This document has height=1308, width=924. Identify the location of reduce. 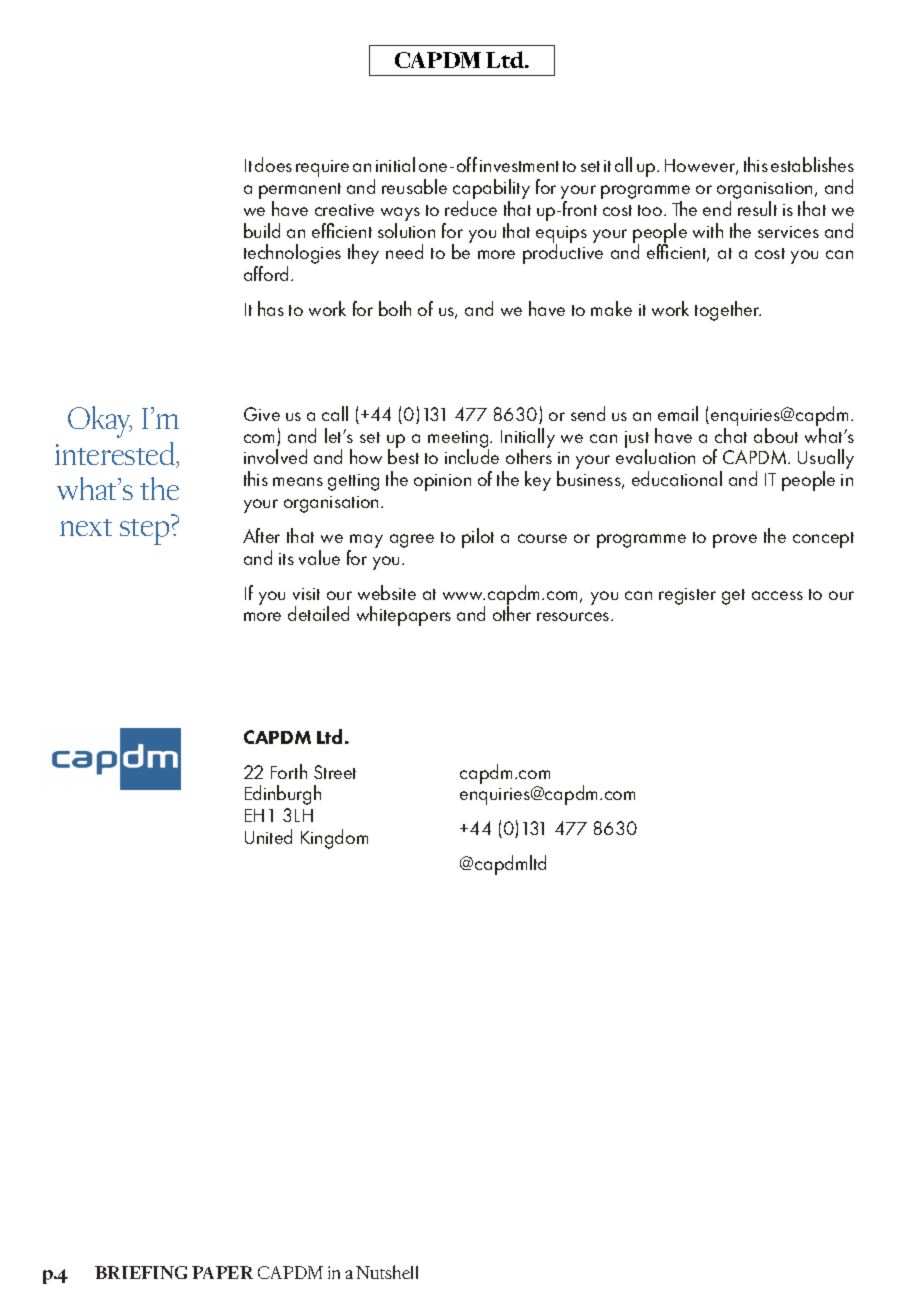
(471, 208).
